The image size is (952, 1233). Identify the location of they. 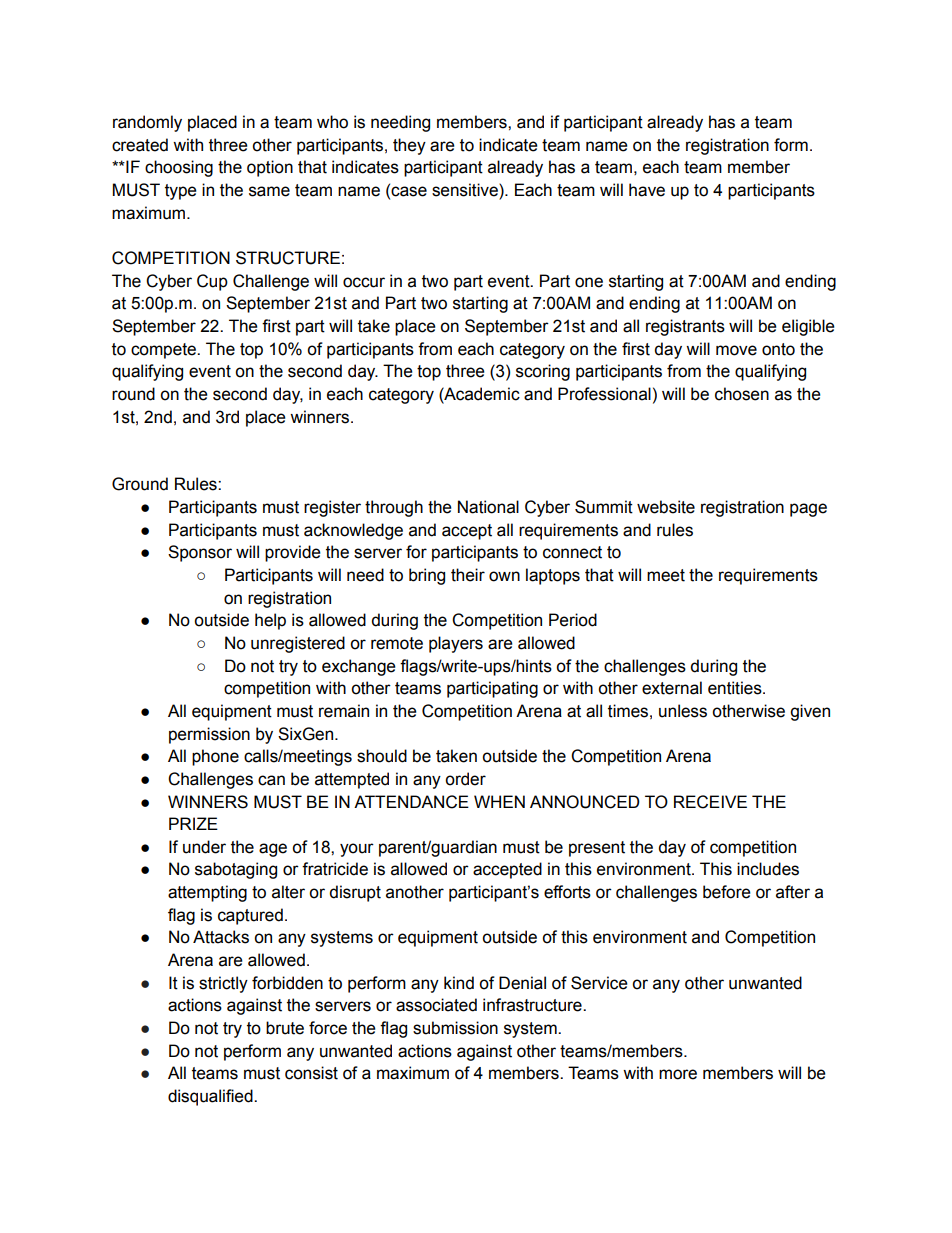
(409, 146).
